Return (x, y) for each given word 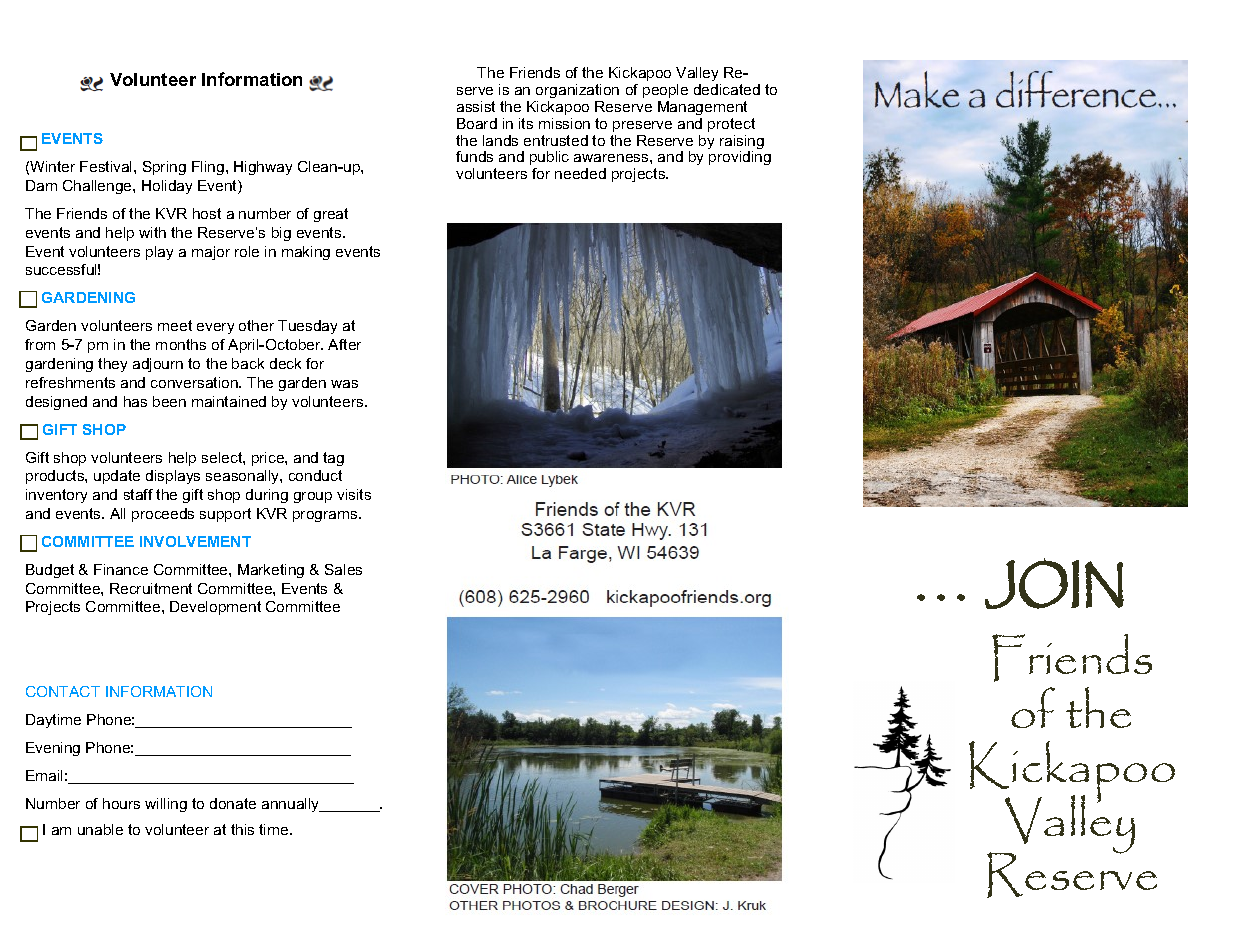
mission (564, 123)
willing (166, 805)
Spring (164, 168)
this (242, 829)
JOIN (1054, 584)
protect (731, 125)
